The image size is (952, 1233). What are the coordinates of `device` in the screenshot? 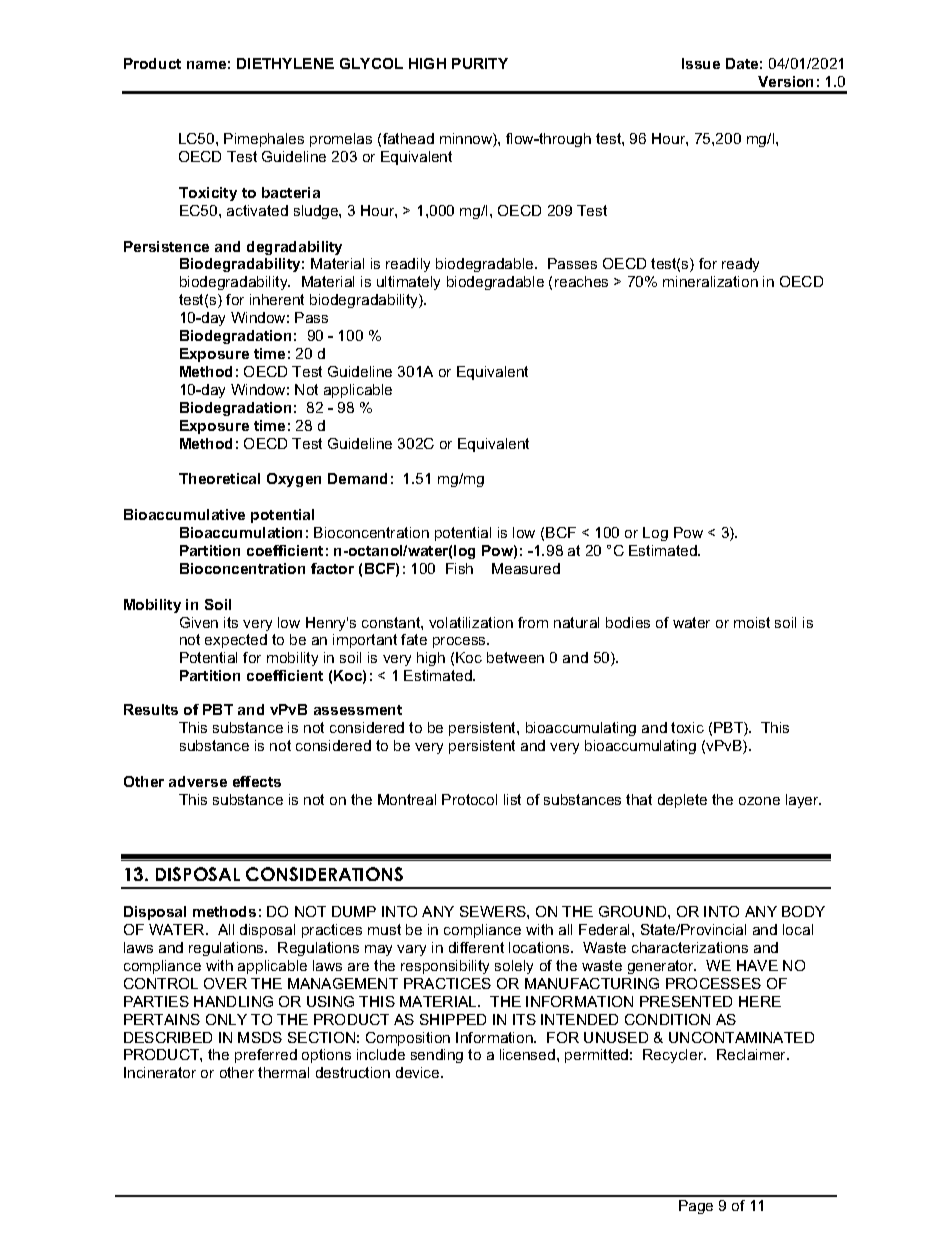 It's located at (419, 1072).
